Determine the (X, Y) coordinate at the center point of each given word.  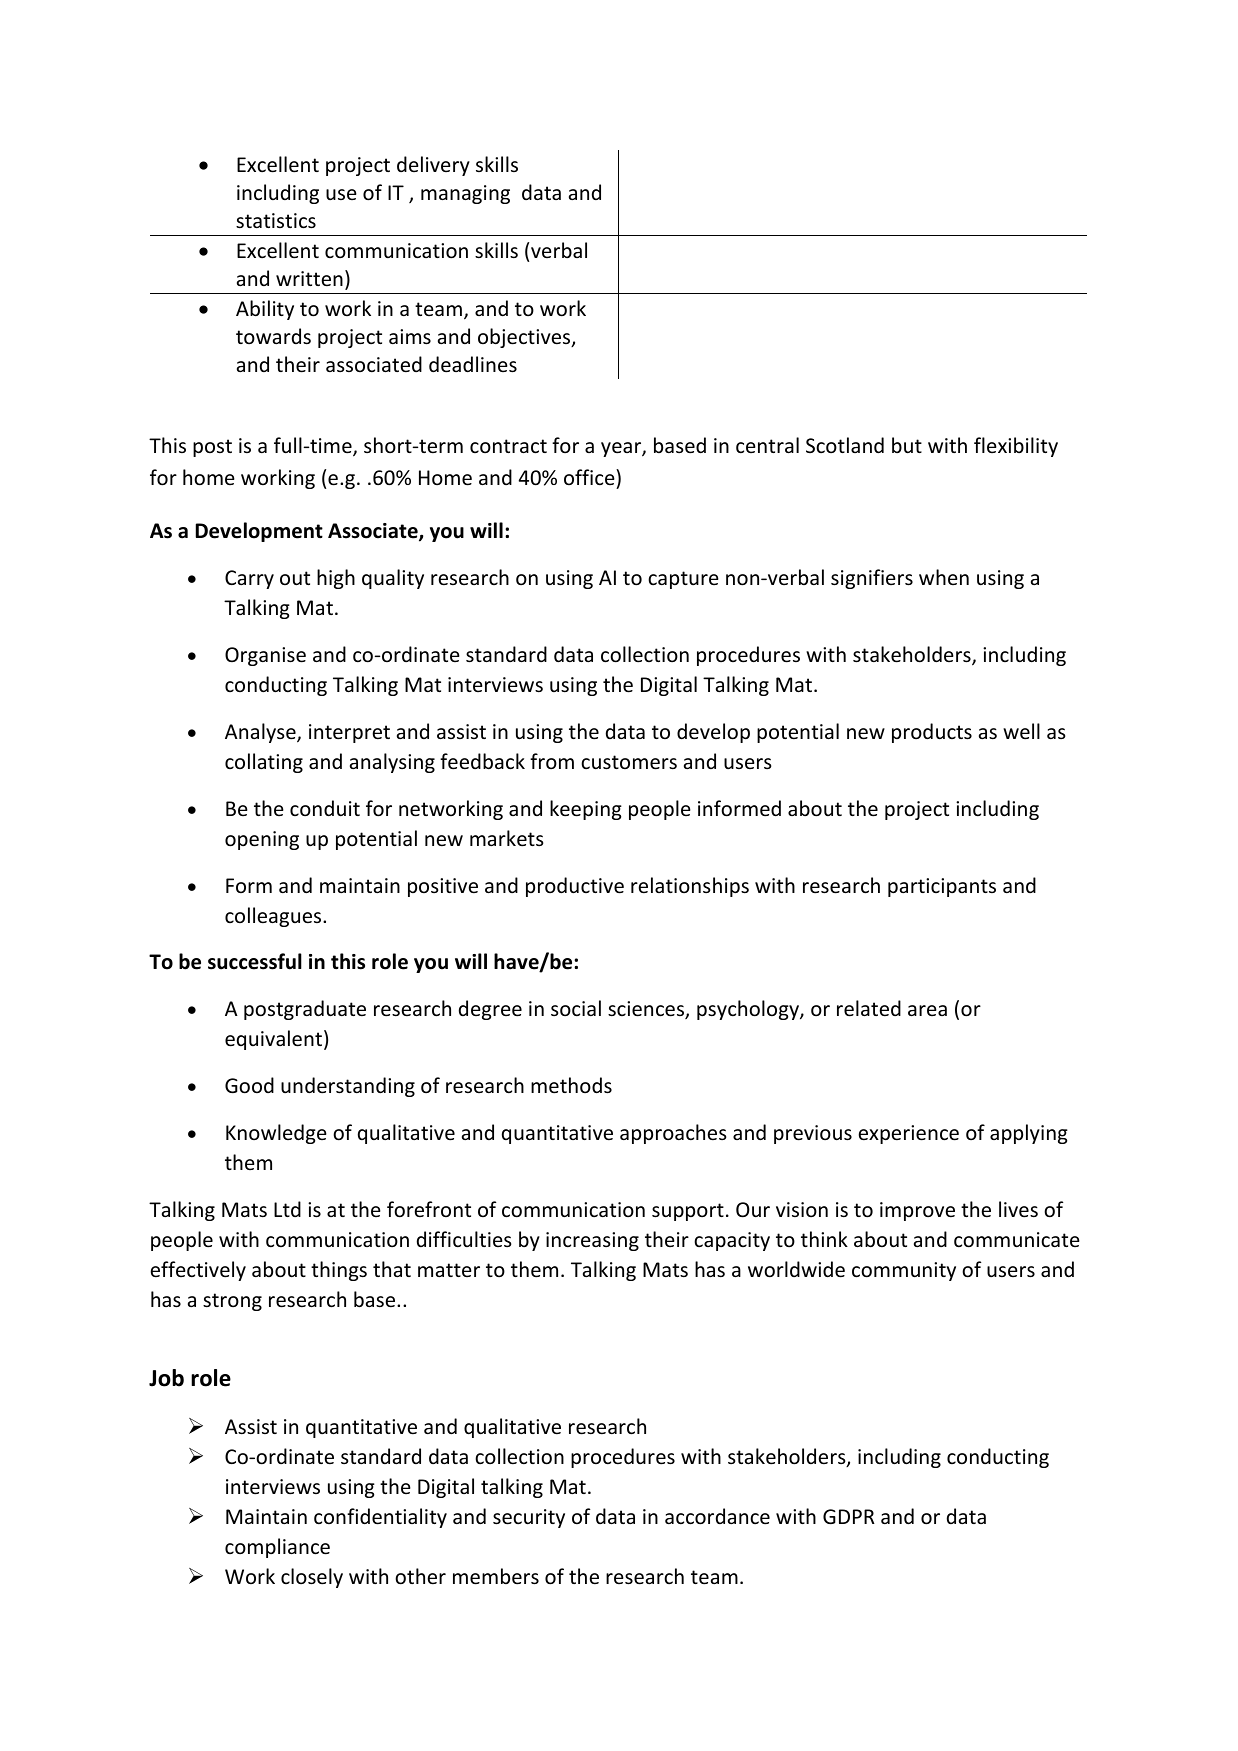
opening (262, 840)
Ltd (287, 1209)
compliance (277, 1548)
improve (917, 1211)
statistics (276, 221)
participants (942, 887)
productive (575, 887)
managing (465, 194)
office (590, 477)
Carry (249, 579)
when (944, 577)
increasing (592, 1241)
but (907, 445)
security (529, 1518)
